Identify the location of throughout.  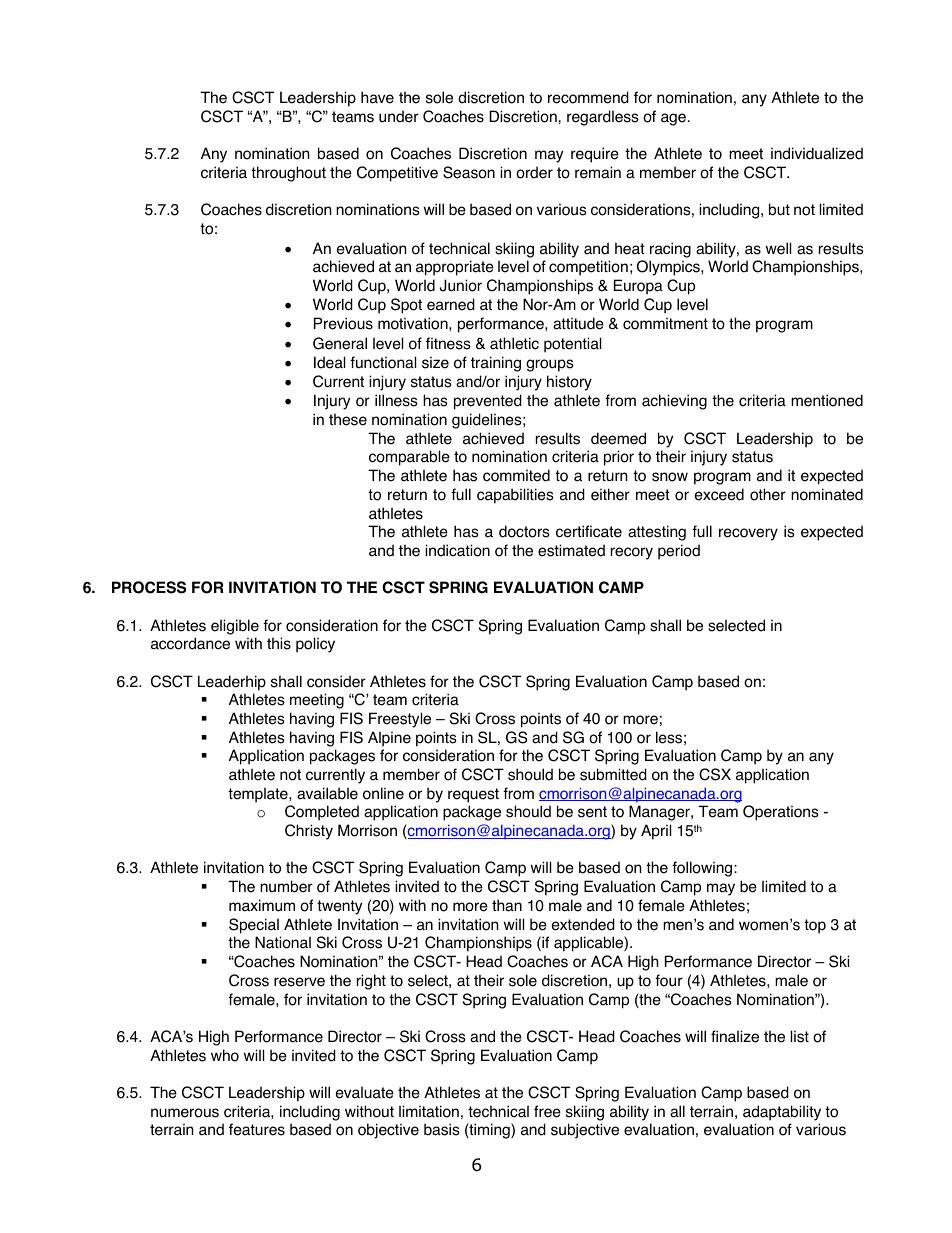
(288, 174).
